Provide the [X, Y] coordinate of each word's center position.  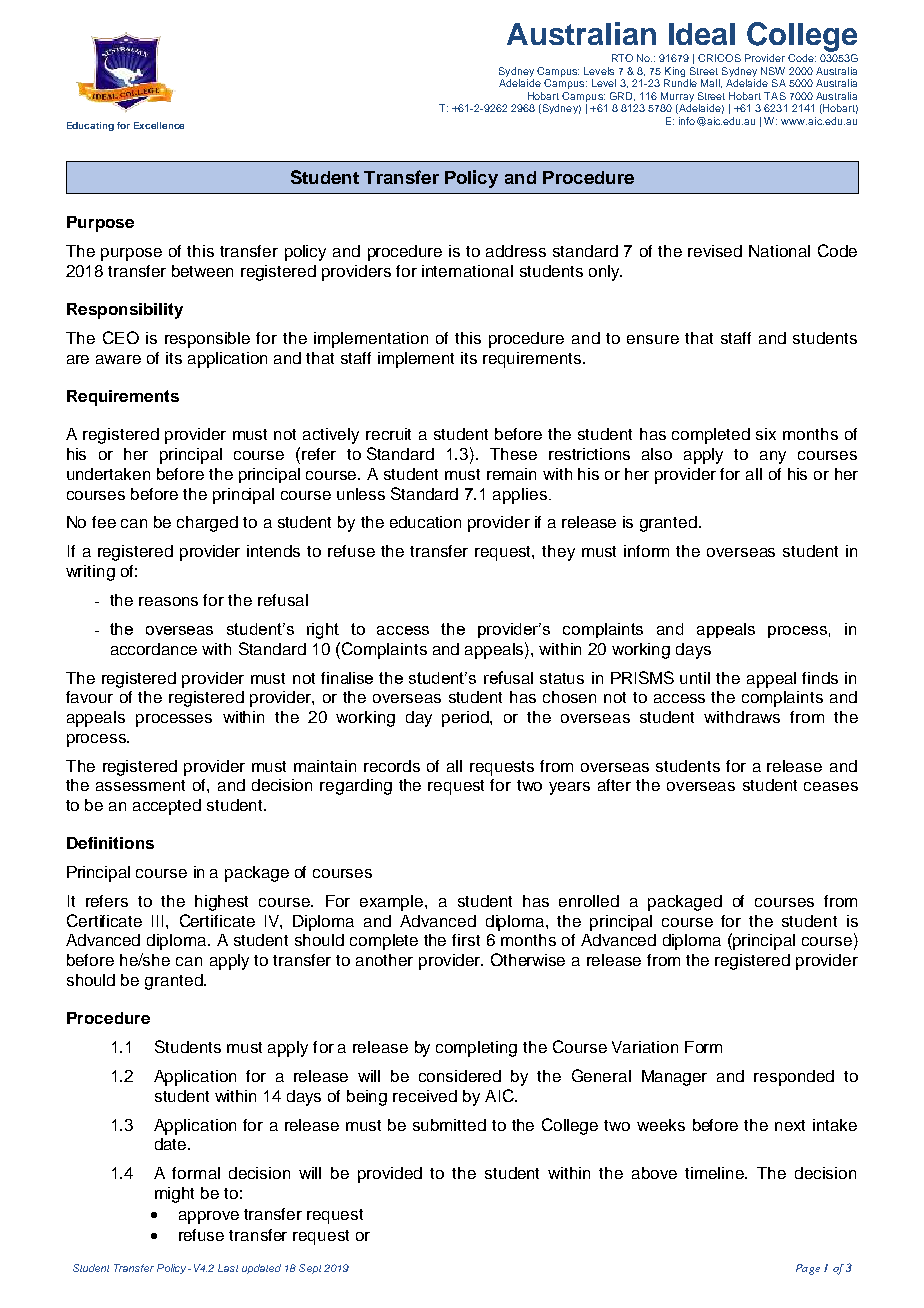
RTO [622, 58]
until [695, 678]
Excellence [159, 125]
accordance [154, 649]
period [466, 719]
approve [209, 1217]
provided [390, 1175]
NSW [773, 71]
